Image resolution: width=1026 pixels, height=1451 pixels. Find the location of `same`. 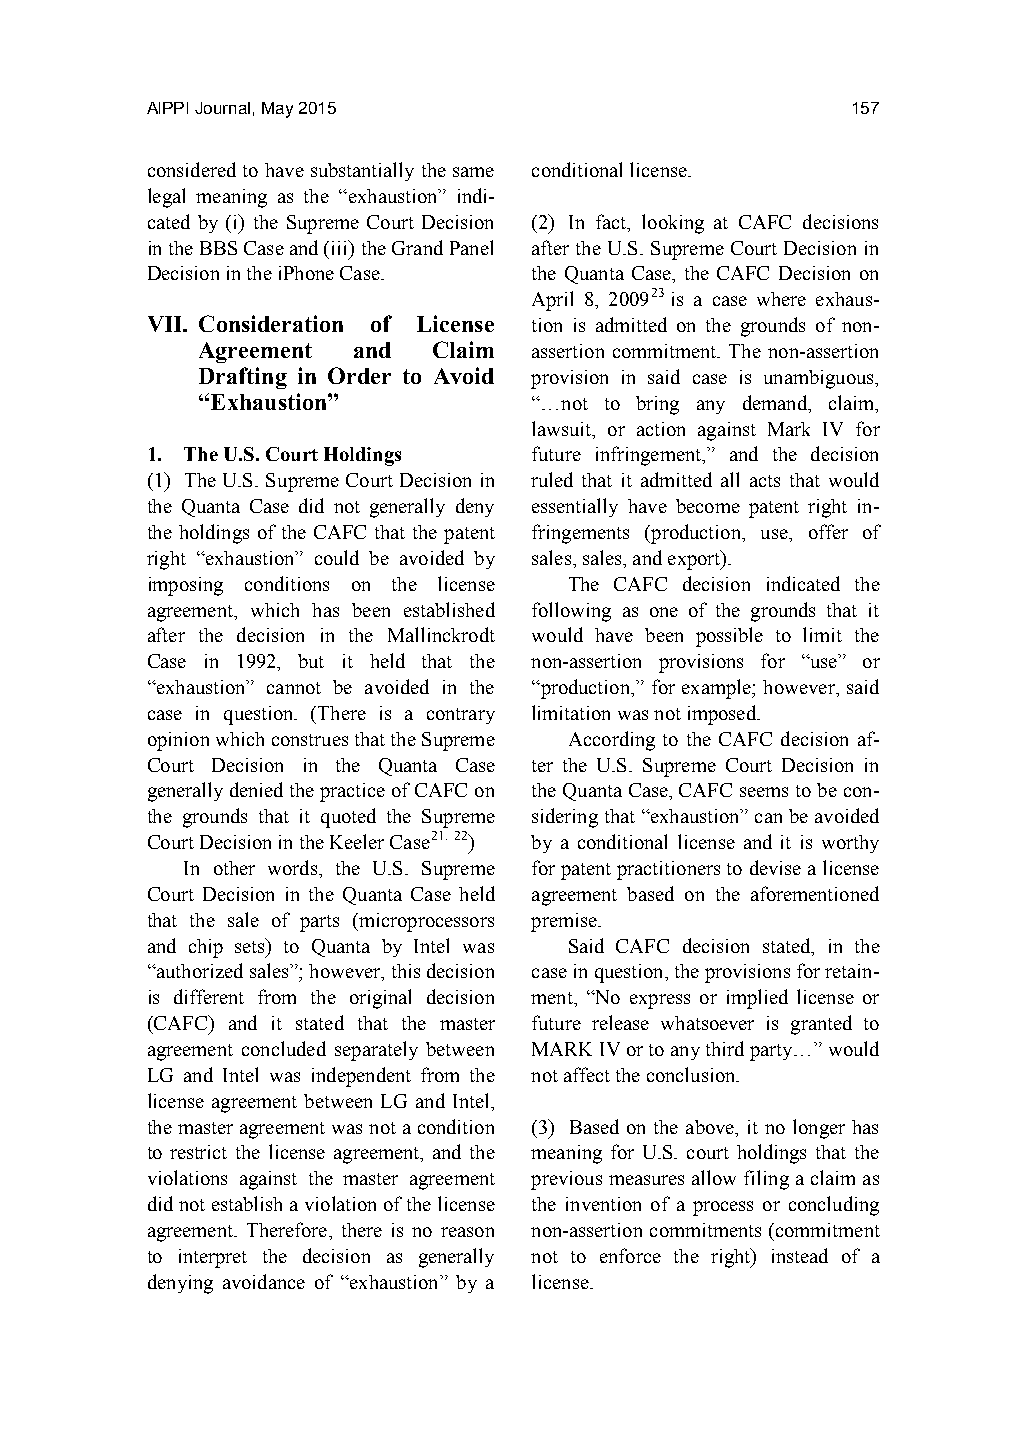

same is located at coordinates (473, 172).
